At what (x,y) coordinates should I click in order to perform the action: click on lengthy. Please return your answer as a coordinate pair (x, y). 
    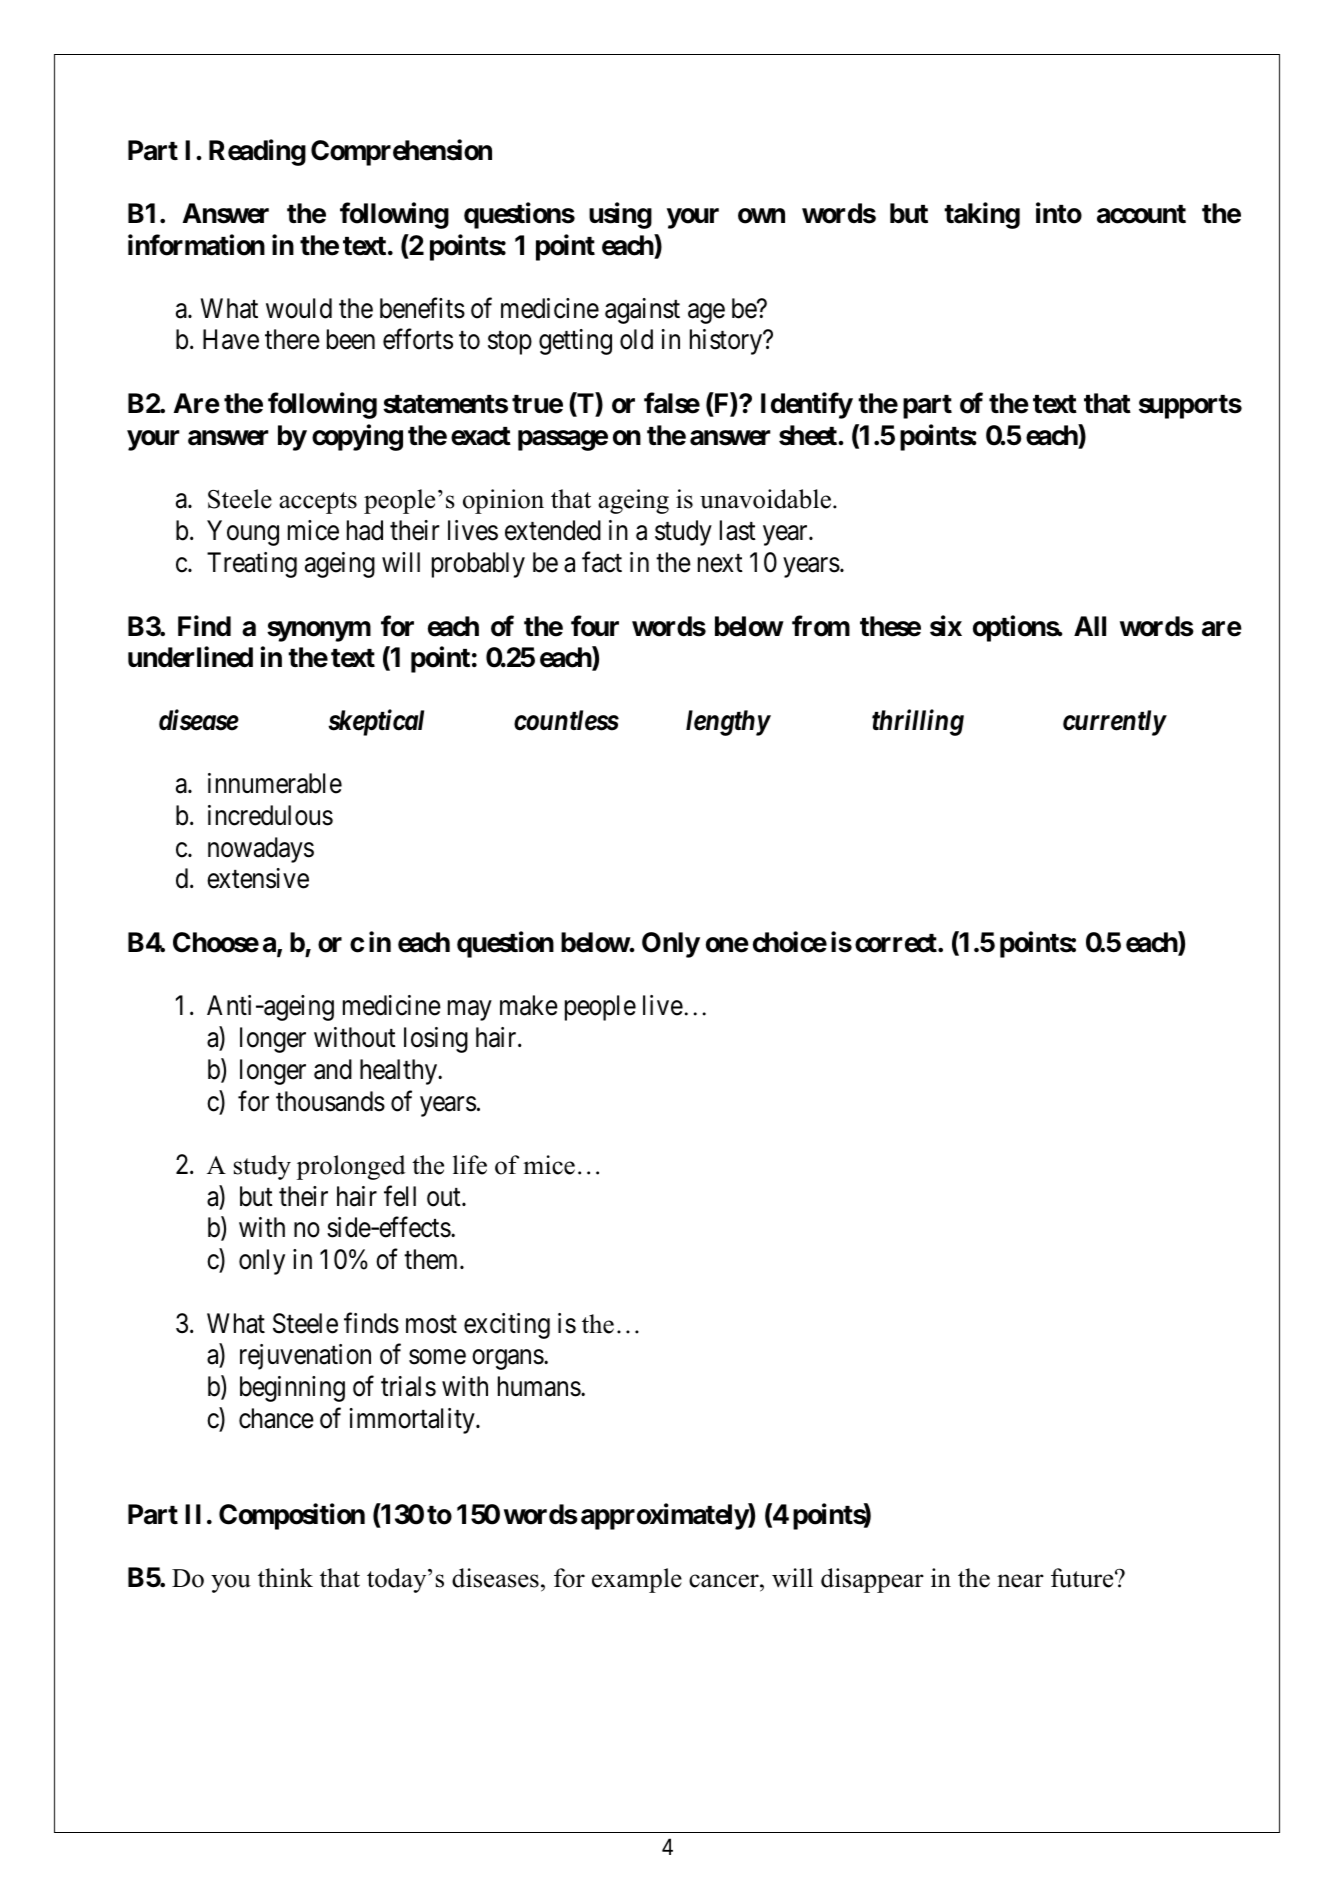
    Looking at the image, I should click on (728, 723).
